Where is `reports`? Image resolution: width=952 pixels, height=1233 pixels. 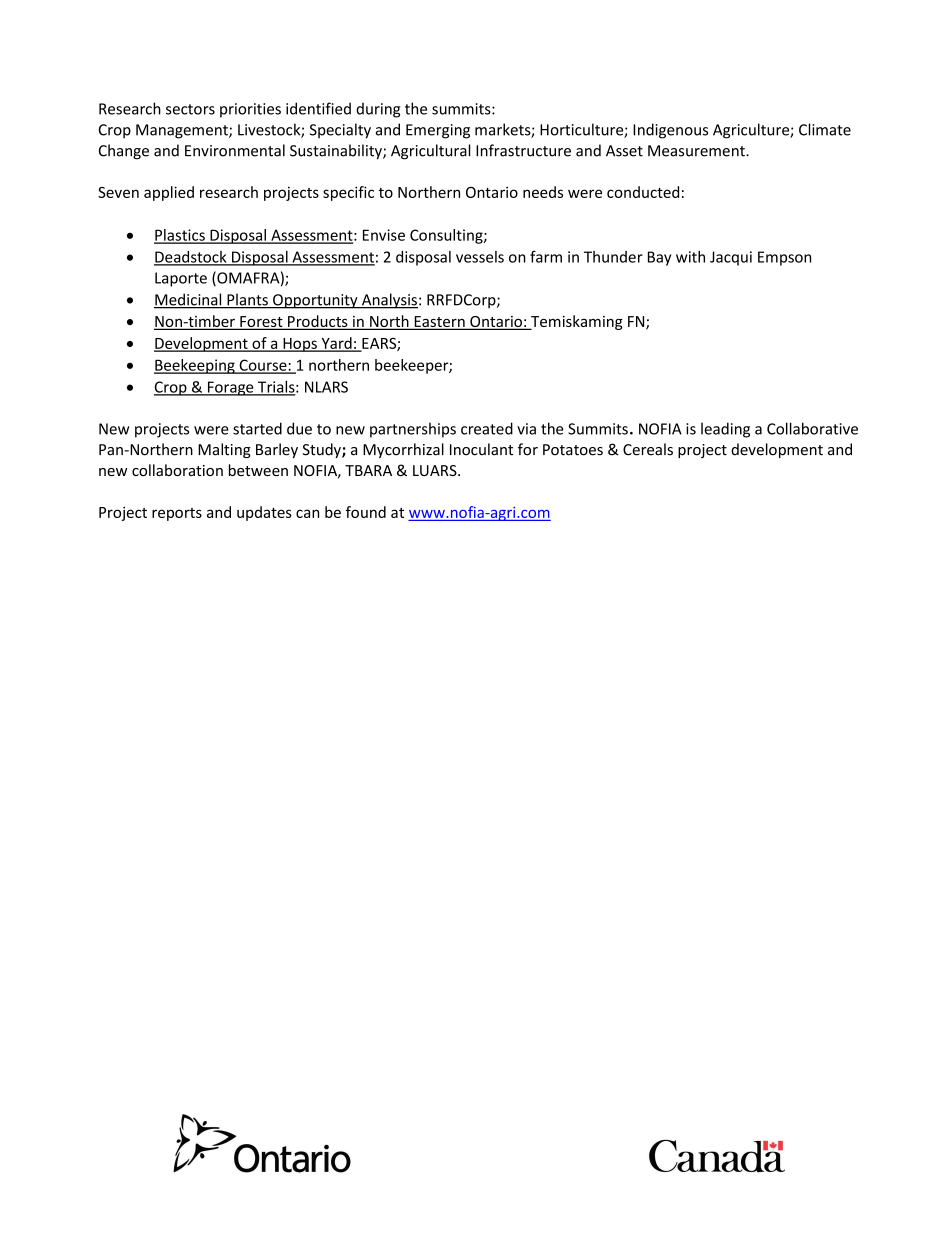 reports is located at coordinates (177, 514).
